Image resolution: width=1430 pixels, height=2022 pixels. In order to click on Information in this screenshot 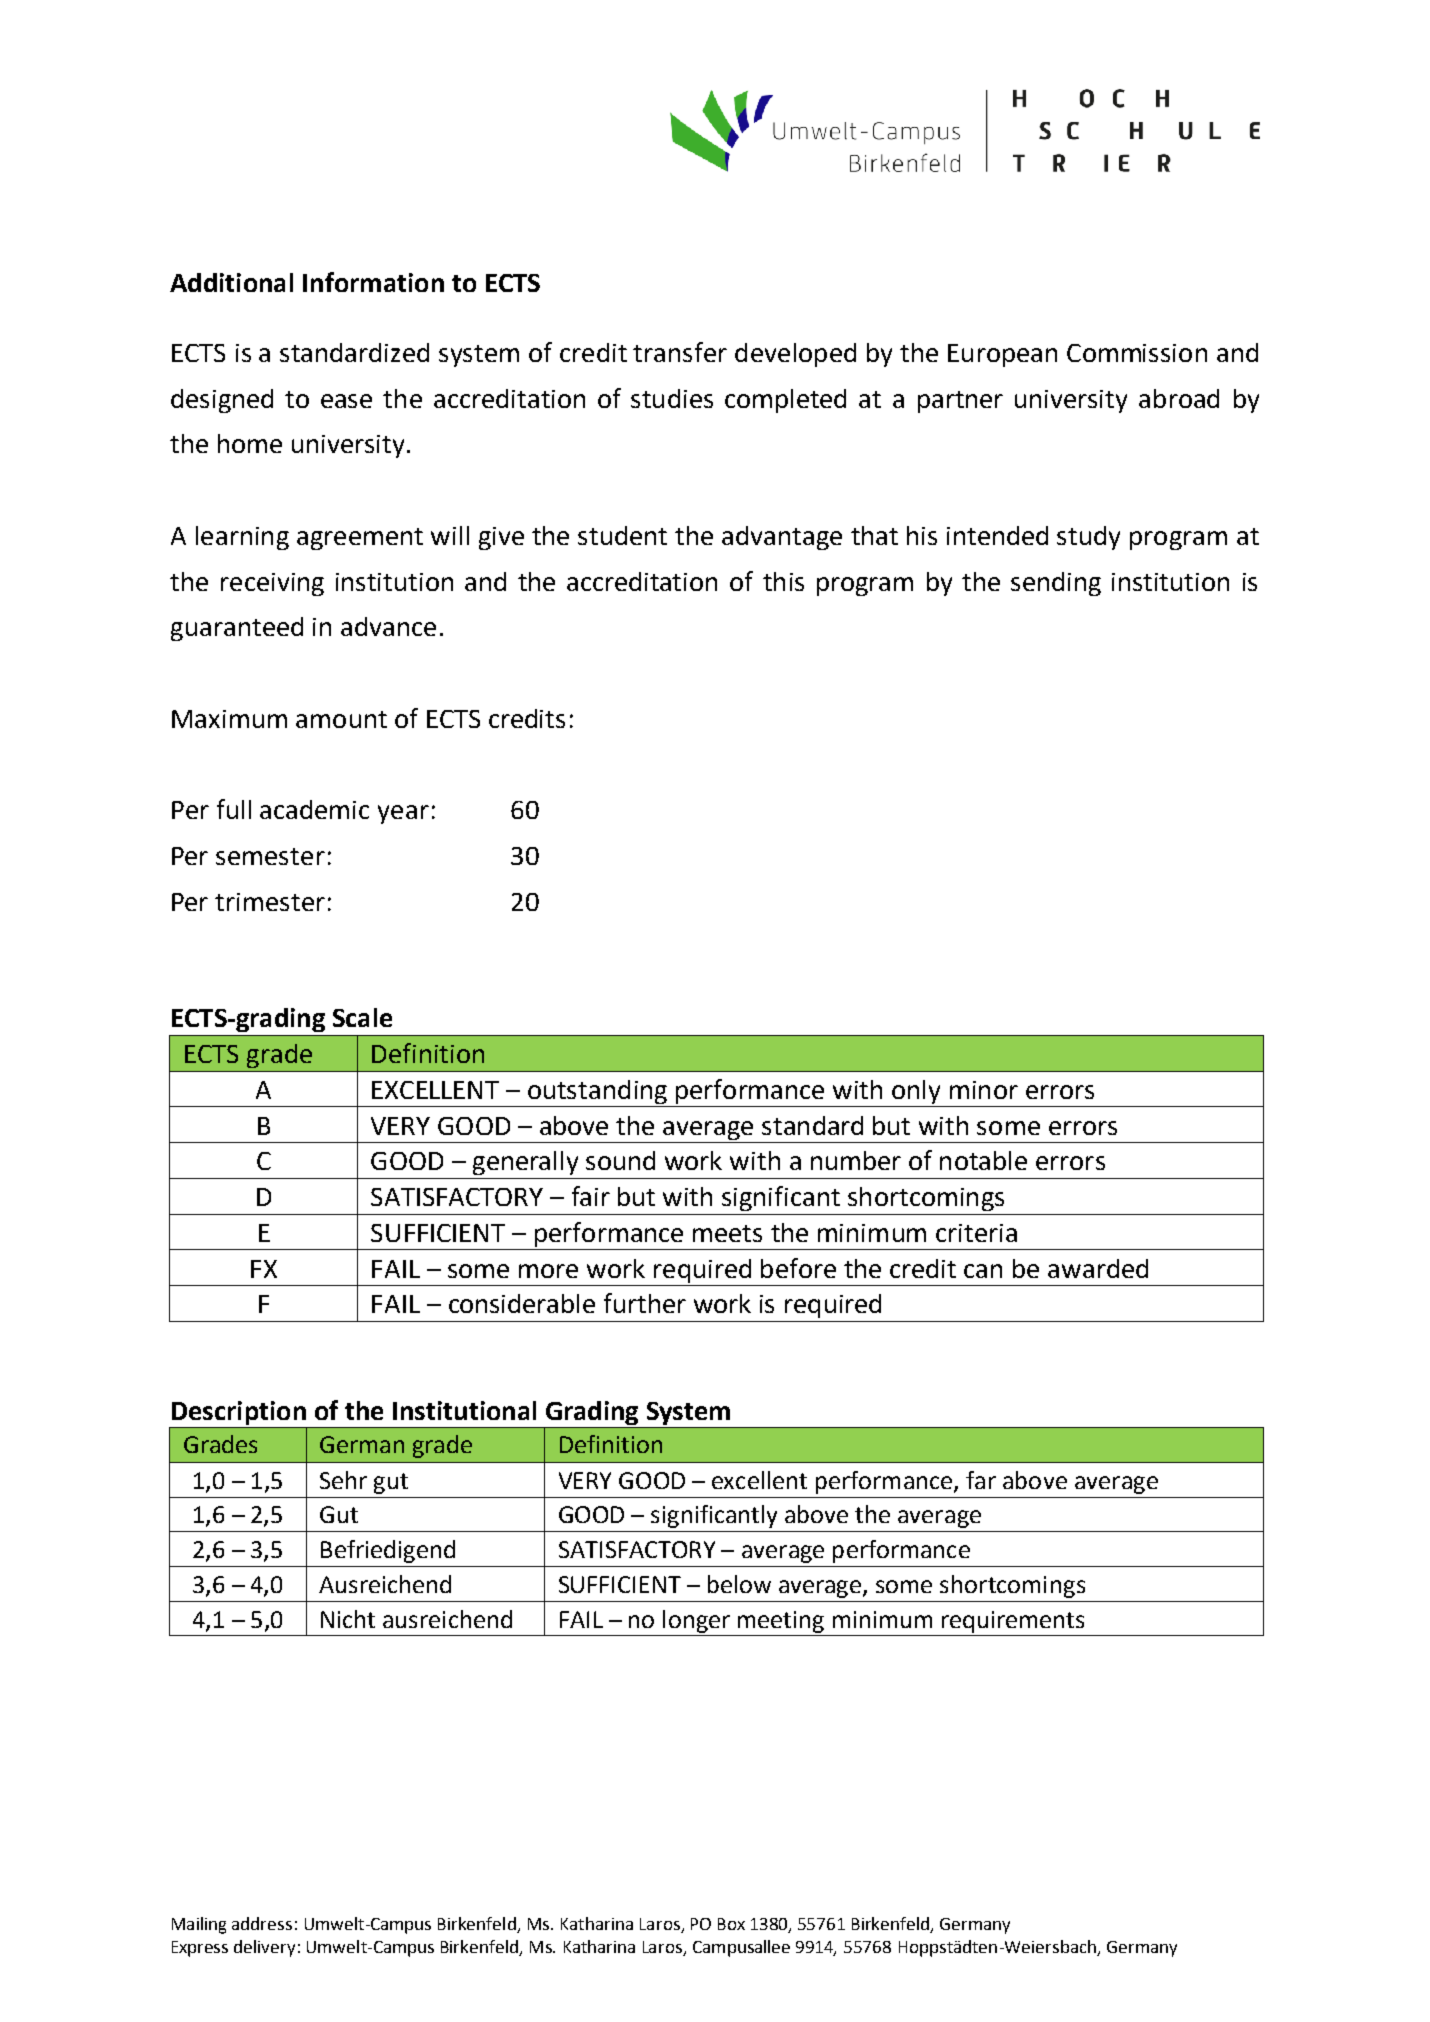, I will do `click(373, 282)`.
